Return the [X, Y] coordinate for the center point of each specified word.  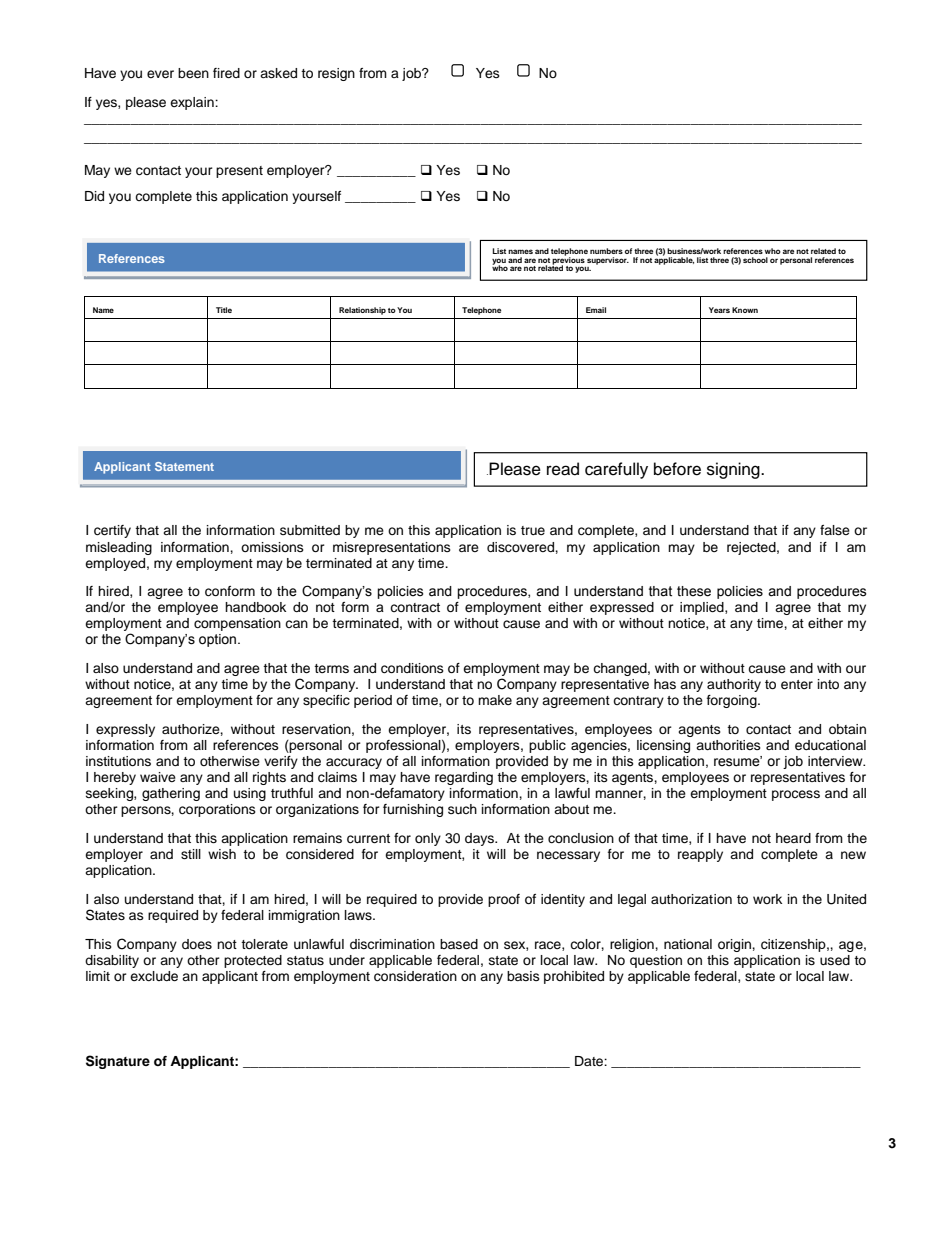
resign [336, 74]
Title [224, 310]
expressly [125, 730]
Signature [118, 1062]
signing [734, 470]
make [495, 700]
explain [193, 103]
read [563, 469]
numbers [606, 251]
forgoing [733, 701]
